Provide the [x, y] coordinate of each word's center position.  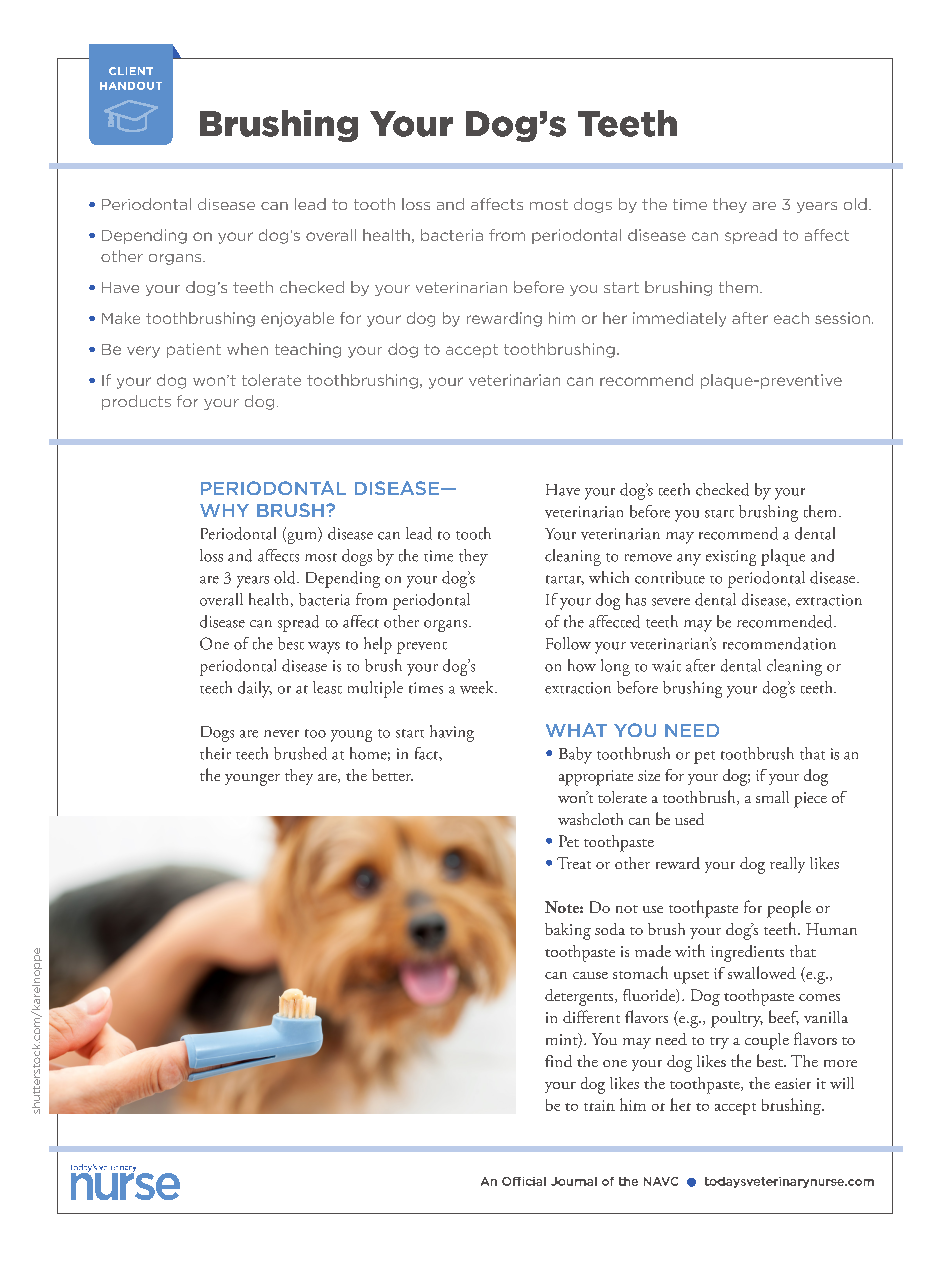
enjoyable [297, 319]
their [215, 753]
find [558, 1061]
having [452, 733]
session [842, 318]
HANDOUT [131, 86]
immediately [679, 319]
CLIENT [131, 71]
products [136, 402]
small [772, 797]
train [599, 1105]
